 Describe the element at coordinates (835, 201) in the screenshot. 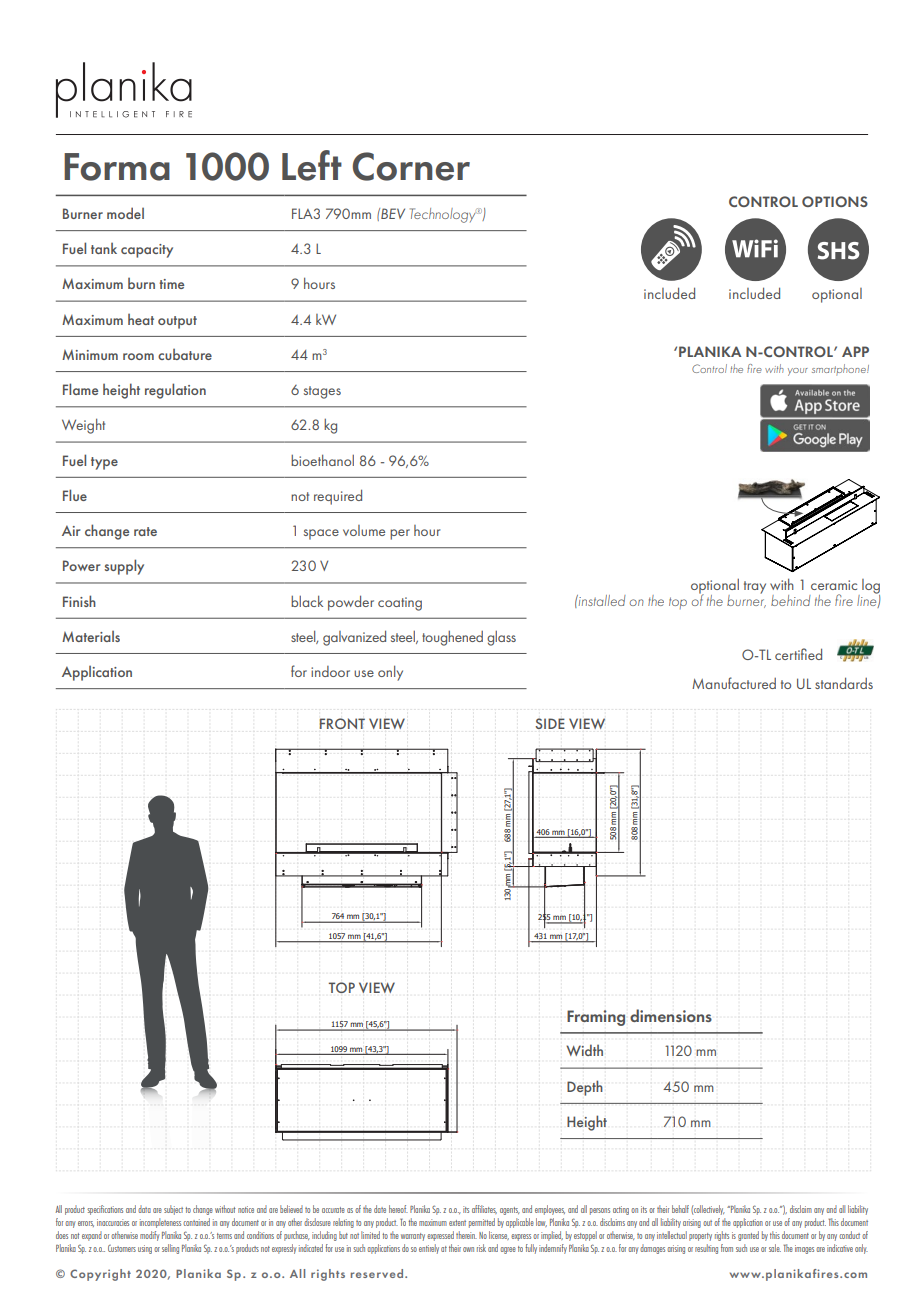

I see `OPTIONS` at that location.
